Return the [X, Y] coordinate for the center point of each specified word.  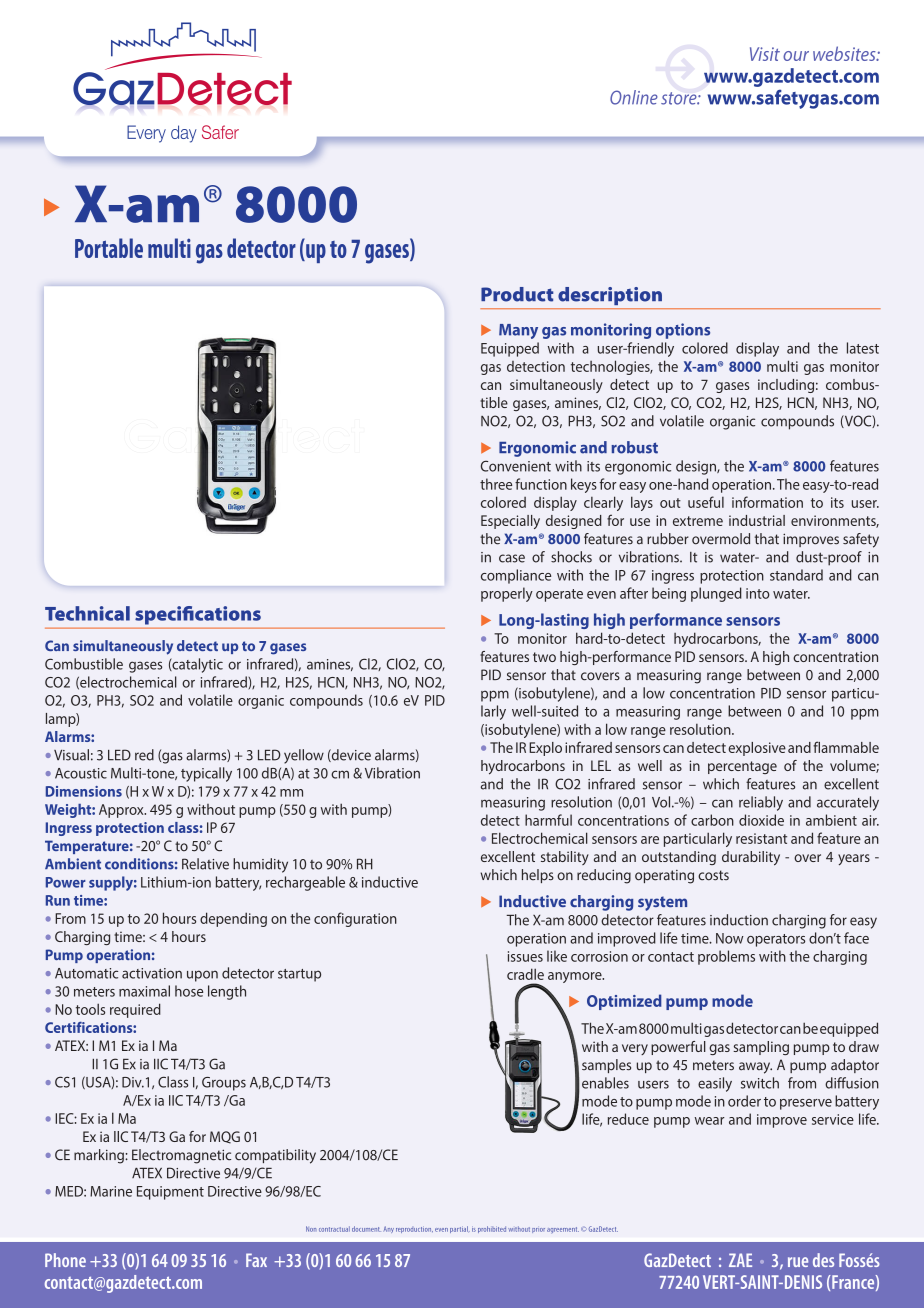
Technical [87, 613]
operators [776, 940]
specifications [198, 615]
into [758, 593]
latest [863, 348]
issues [525, 956]
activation [152, 973]
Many [518, 331]
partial [460, 1229]
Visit [765, 54]
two [544, 657]
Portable [109, 248]
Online [634, 97]
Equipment [170, 1193]
